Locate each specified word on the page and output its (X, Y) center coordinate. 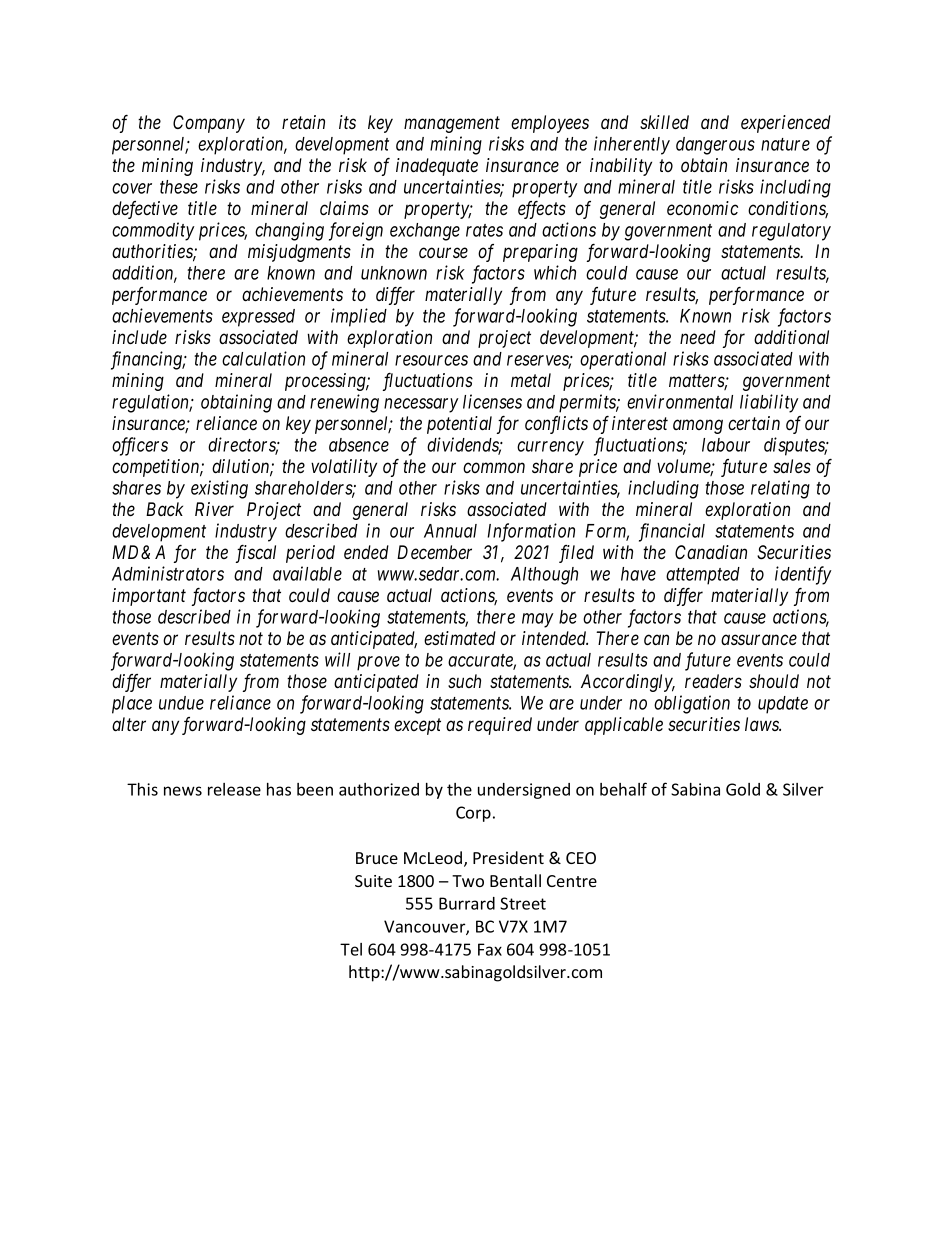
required (500, 726)
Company (209, 124)
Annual (450, 531)
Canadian (711, 552)
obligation (692, 704)
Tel (351, 949)
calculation (263, 358)
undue (181, 703)
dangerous (715, 146)
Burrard (467, 903)
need (698, 337)
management (452, 125)
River (214, 509)
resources (431, 360)
